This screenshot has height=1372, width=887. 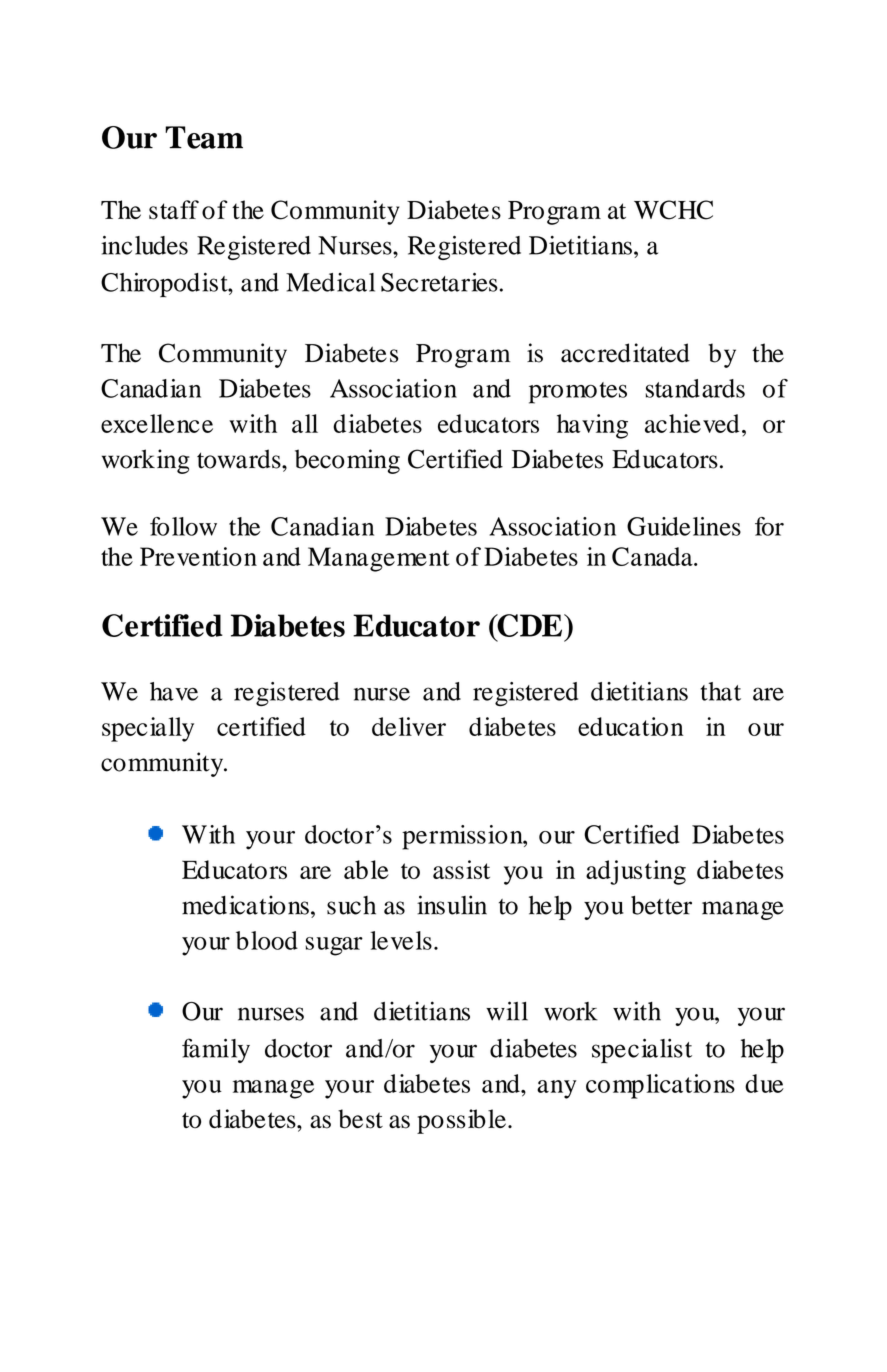 I want to click on Guidelines, so click(x=684, y=526).
